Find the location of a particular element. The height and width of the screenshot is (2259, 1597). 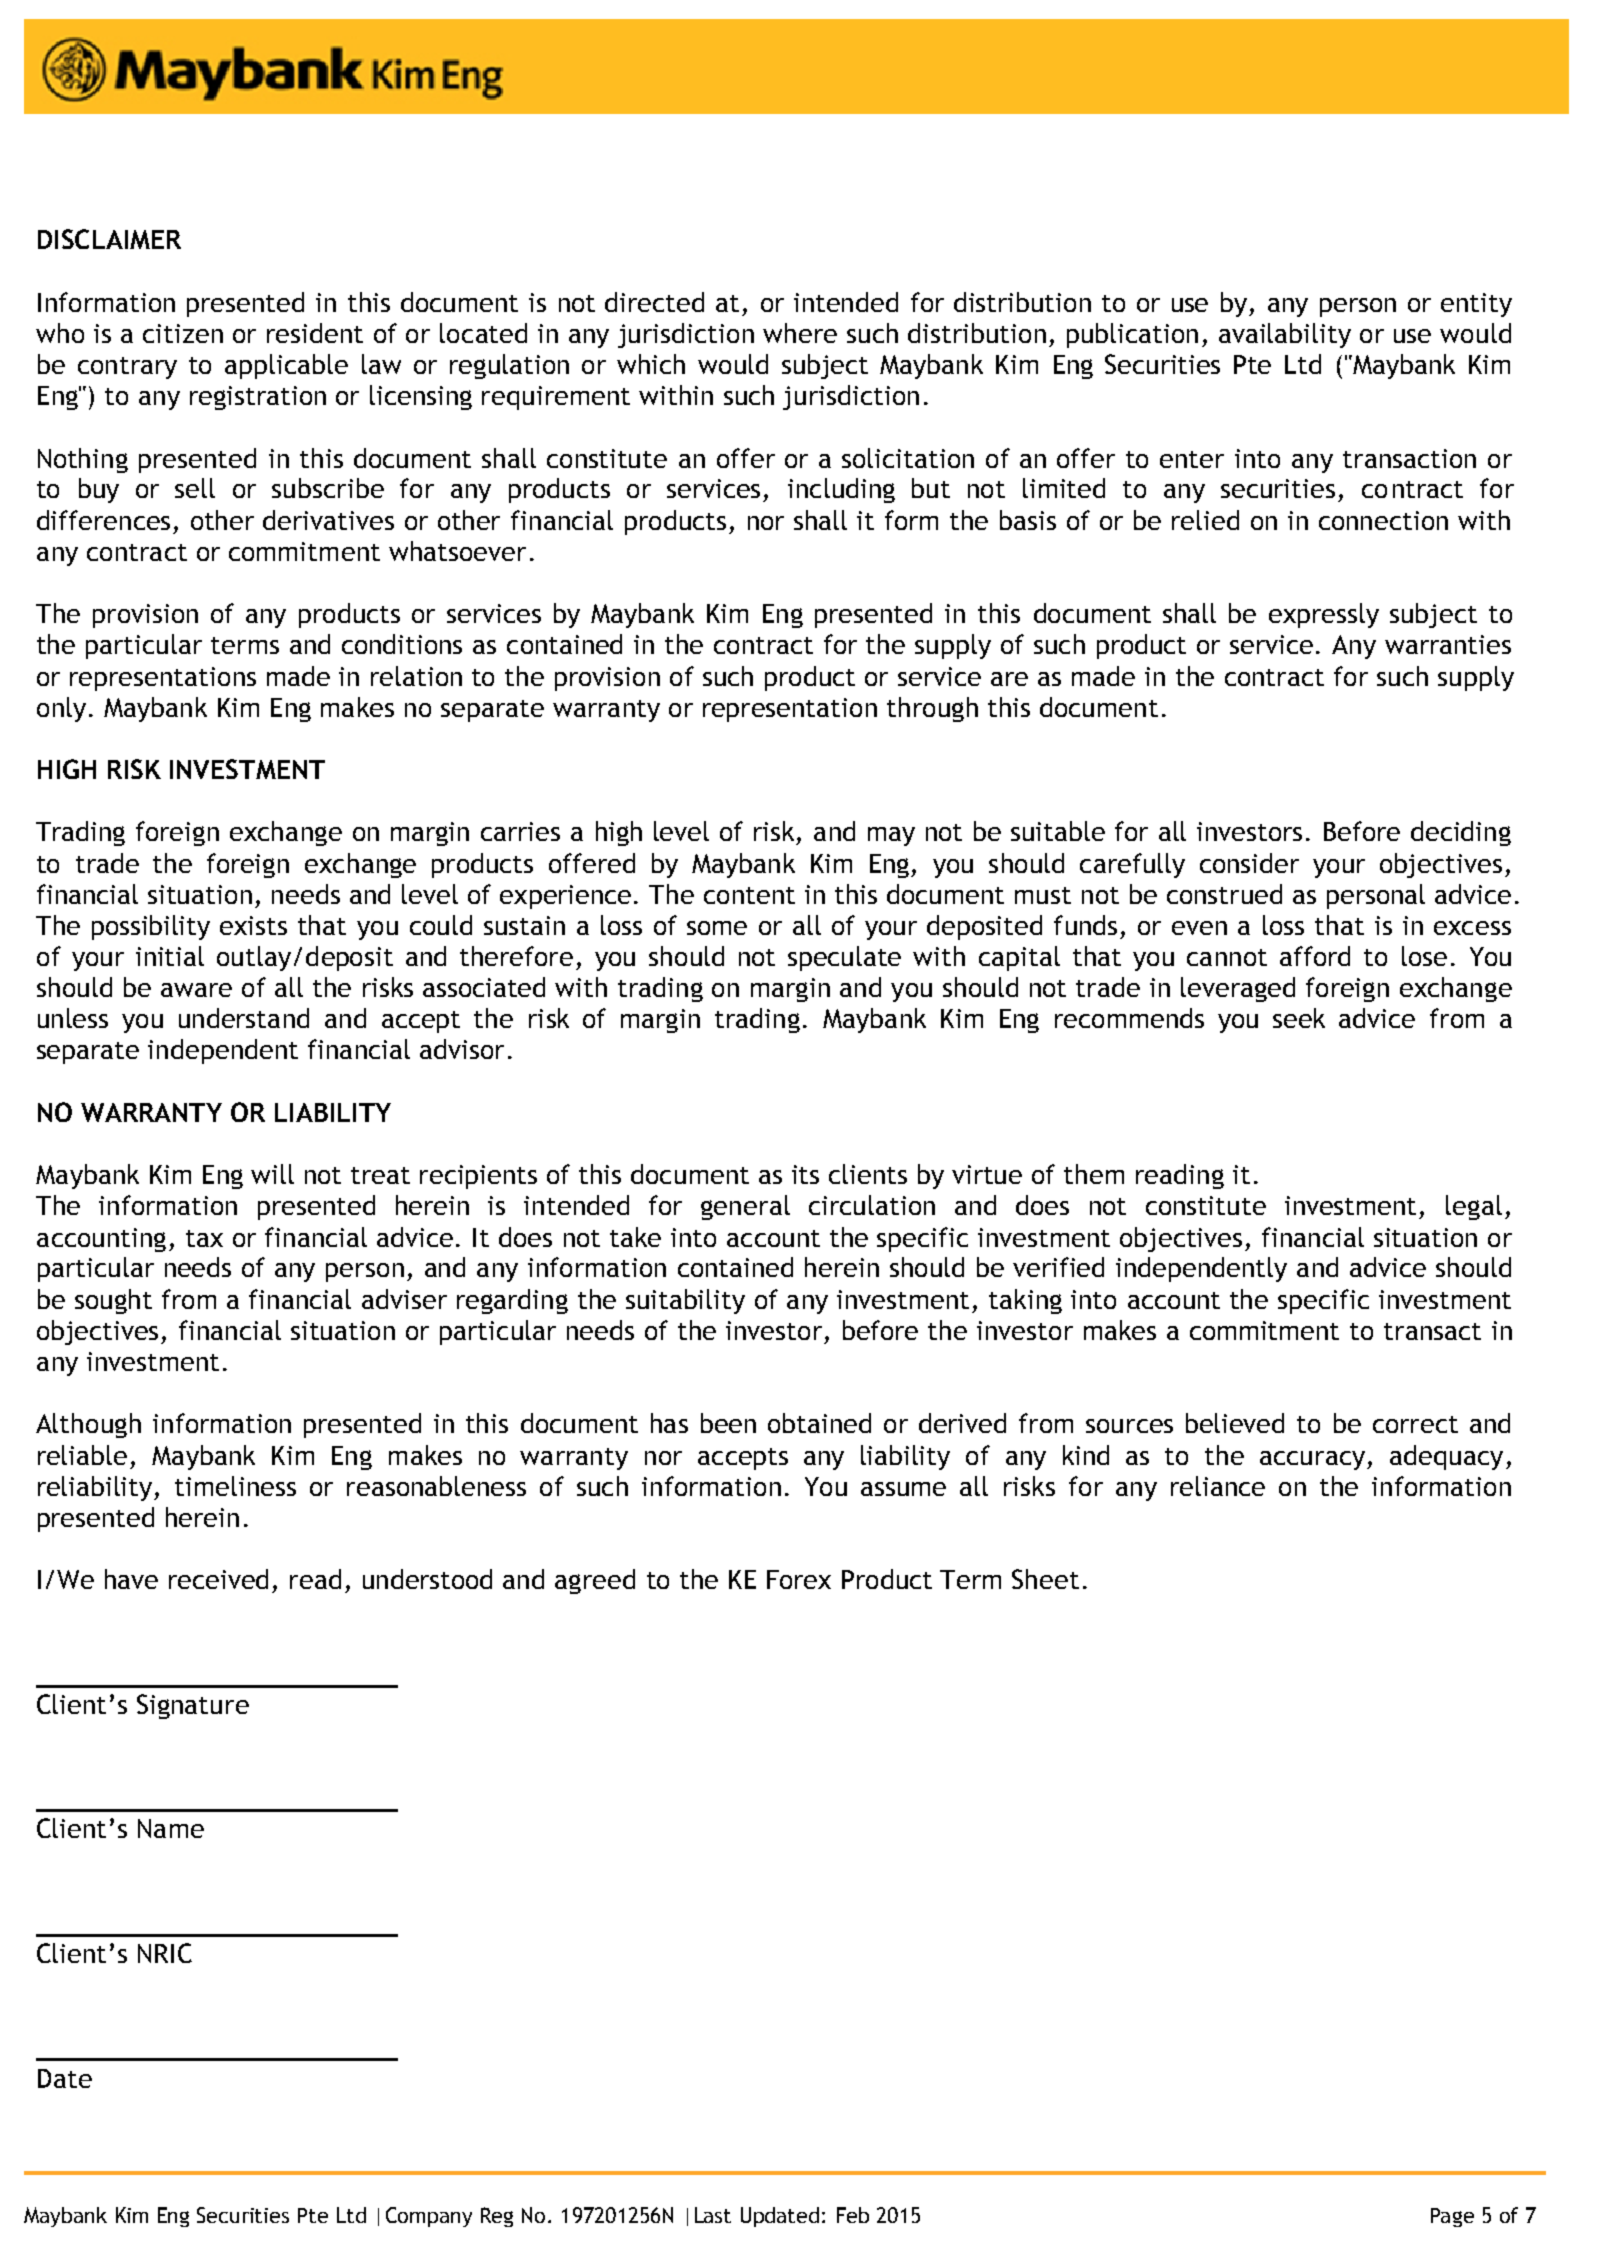

Company is located at coordinates (429, 2217).
